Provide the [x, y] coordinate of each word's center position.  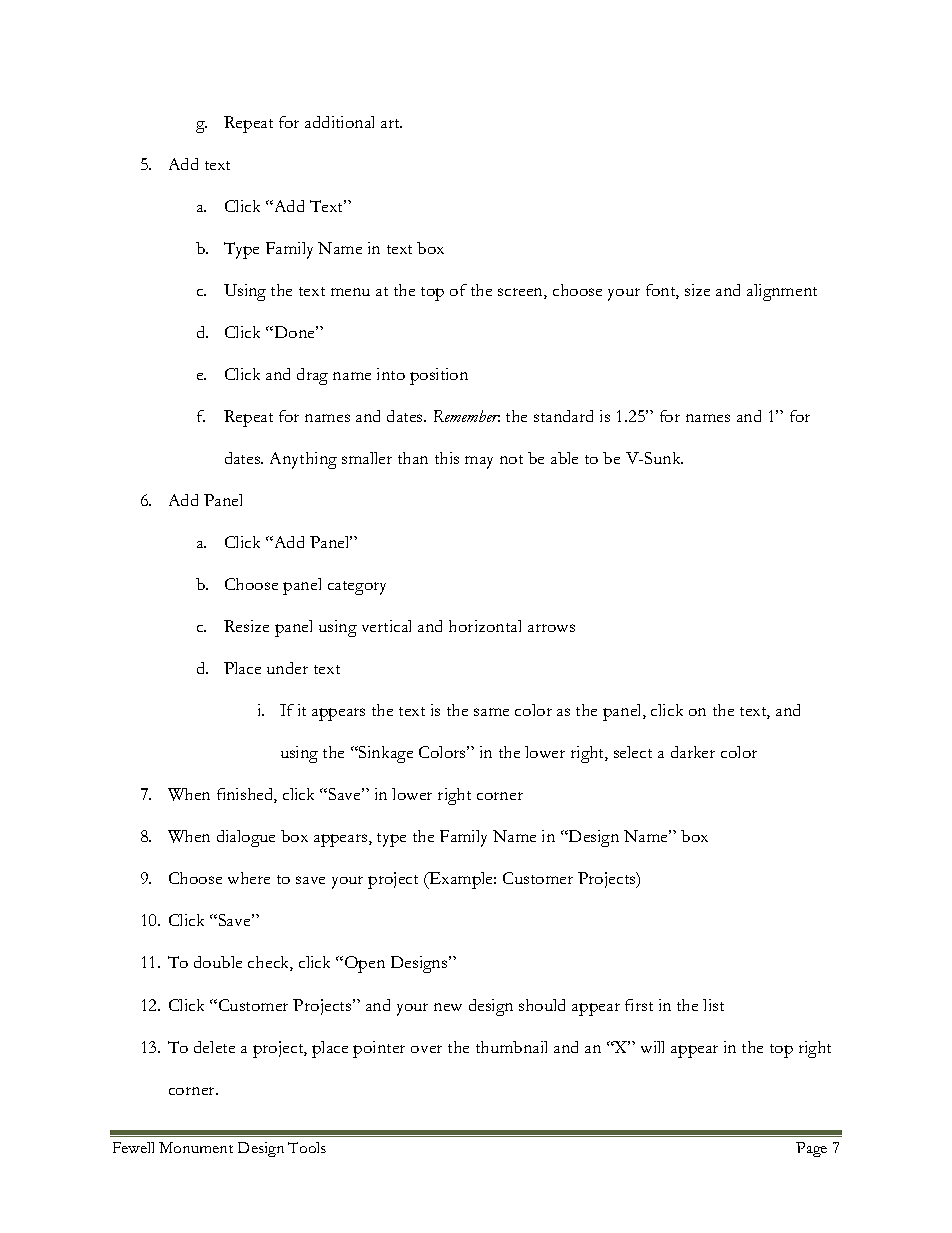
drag [312, 376]
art [391, 123]
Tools [307, 1147]
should [542, 1005]
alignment [782, 292]
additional [339, 122]
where [249, 878]
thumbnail [511, 1047]
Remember [467, 416]
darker [693, 752]
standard [563, 416]
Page [811, 1149]
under [287, 668]
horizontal [485, 626]
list [713, 1005]
